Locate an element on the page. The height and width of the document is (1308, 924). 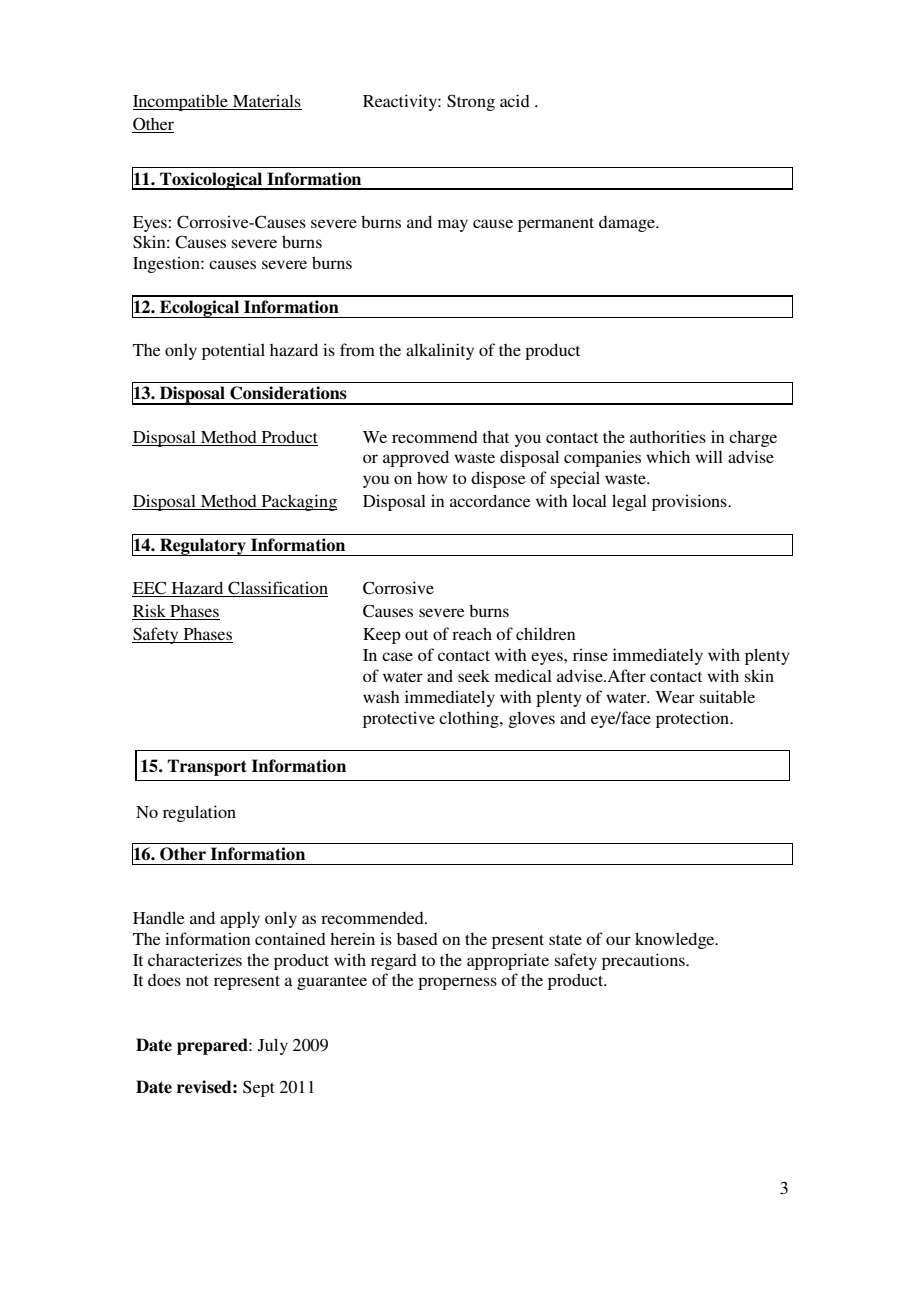
protection is located at coordinates (694, 719).
